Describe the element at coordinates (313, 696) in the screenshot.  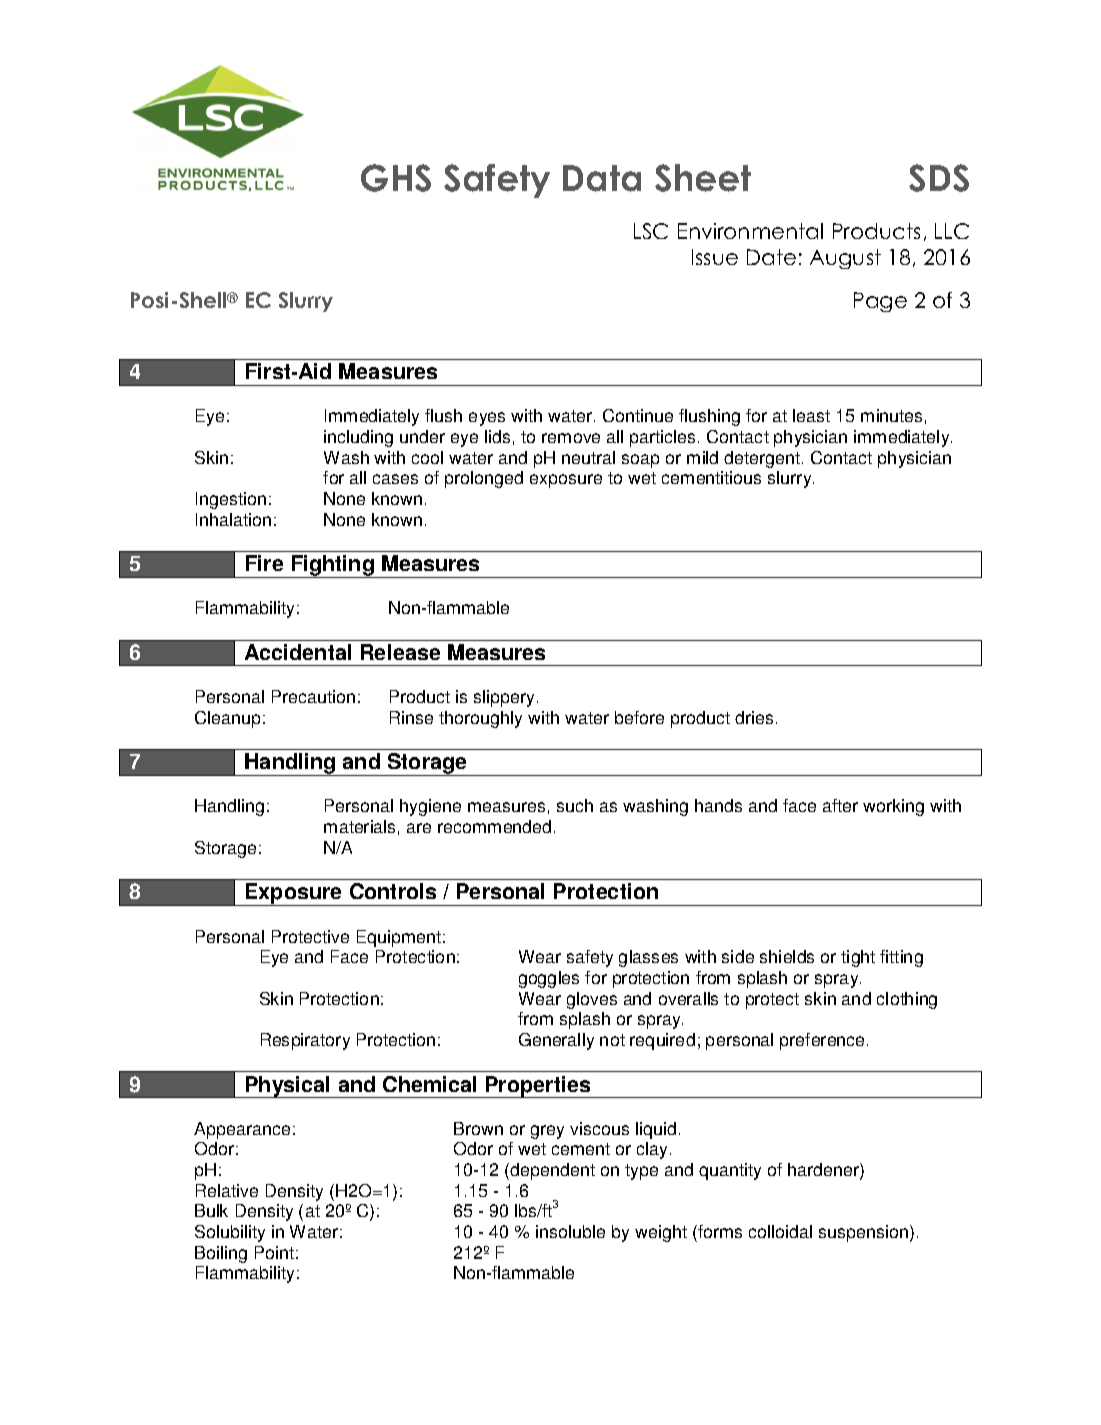
I see `Precaution` at that location.
